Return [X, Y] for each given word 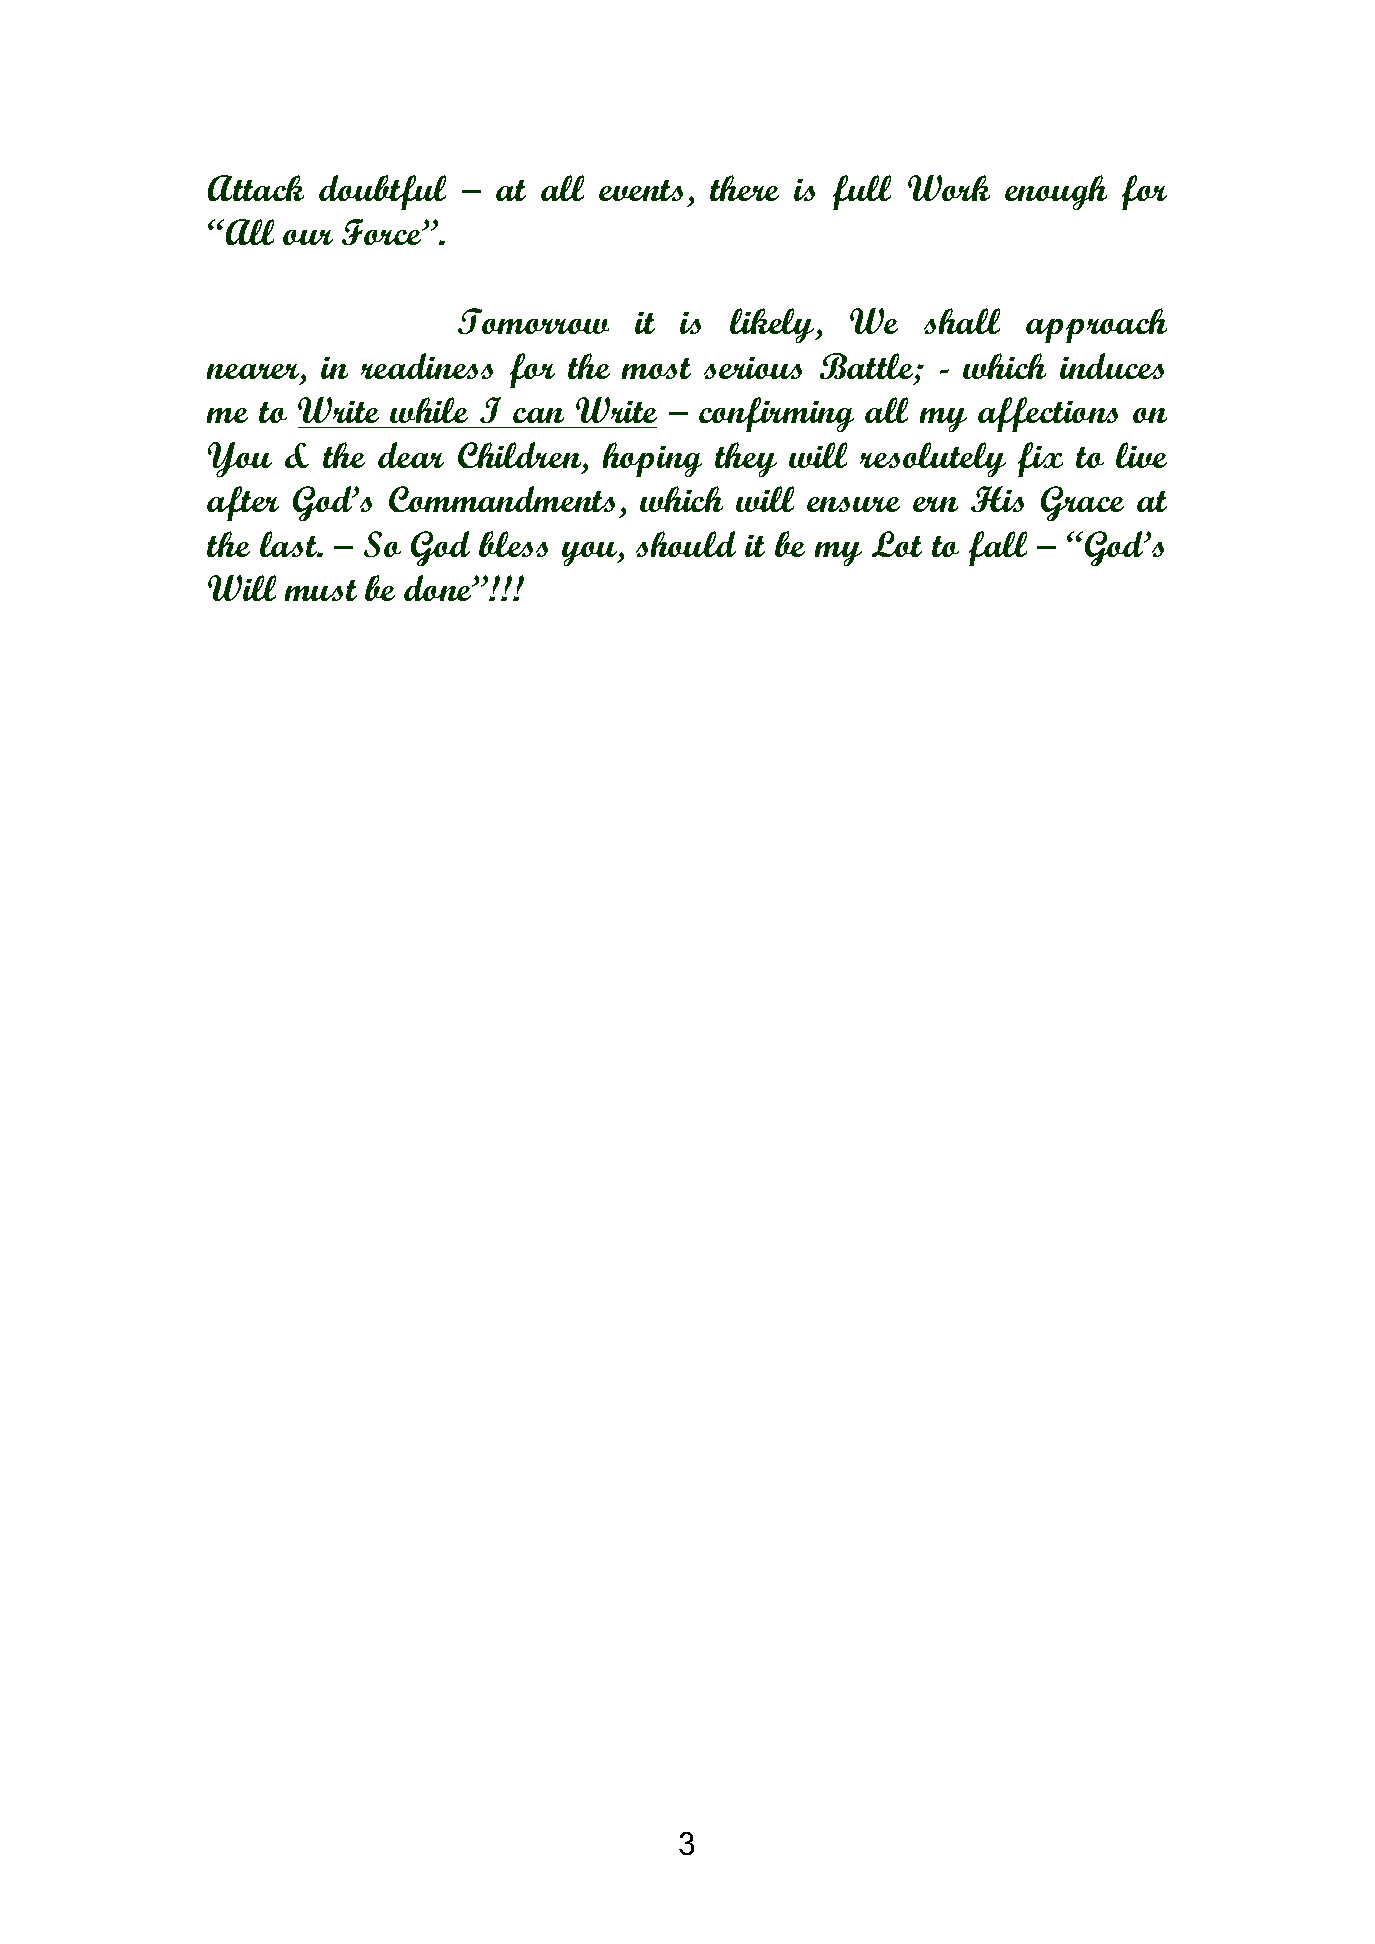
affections [1048, 414]
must [321, 590]
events [641, 190]
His [997, 499]
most [656, 368]
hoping [652, 459]
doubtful [382, 192]
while [429, 410]
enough [1056, 192]
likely [773, 325]
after [243, 503]
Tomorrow [533, 321]
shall [962, 321]
